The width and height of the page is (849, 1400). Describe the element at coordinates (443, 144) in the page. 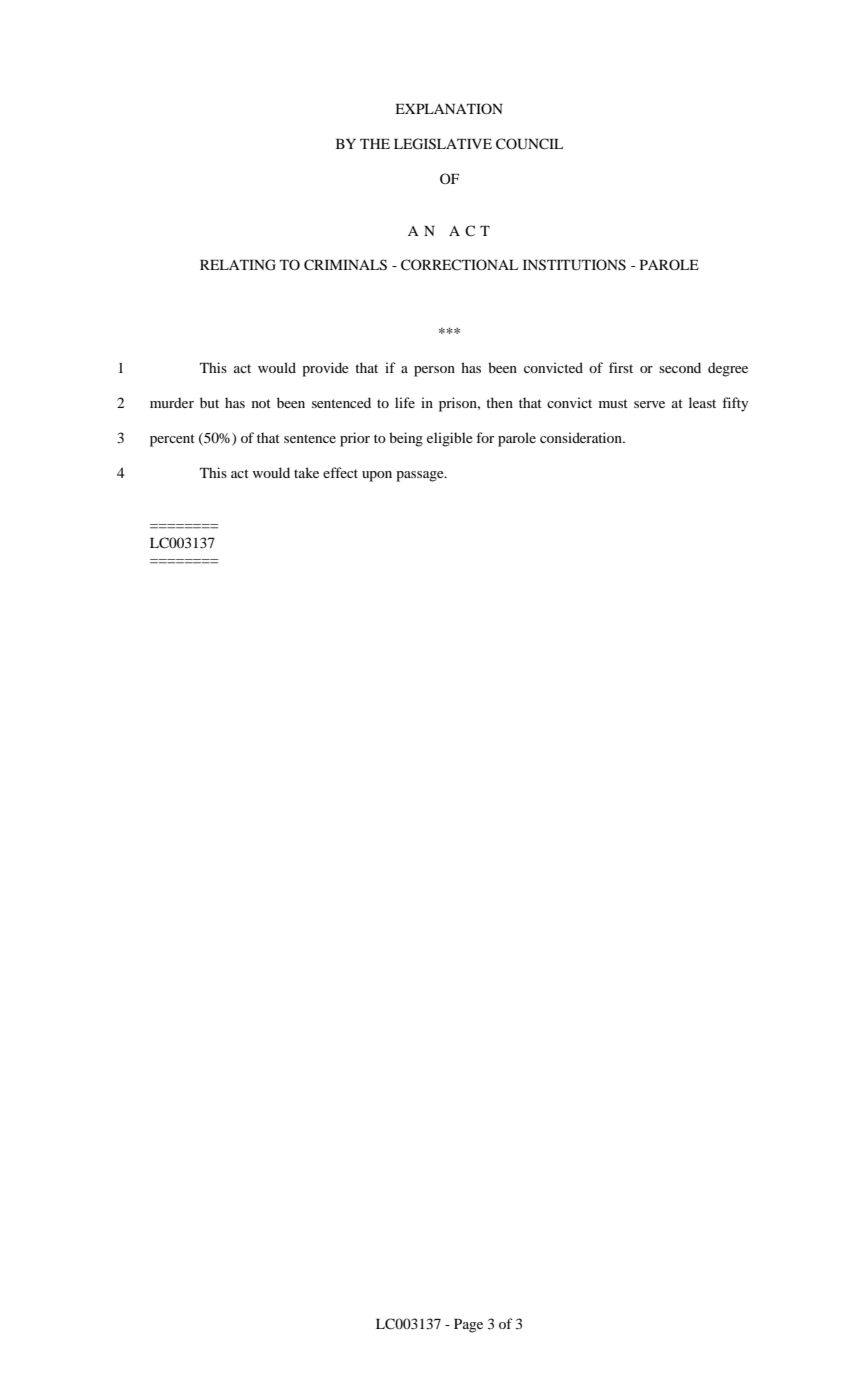

I see `LEGISLATIVE` at that location.
